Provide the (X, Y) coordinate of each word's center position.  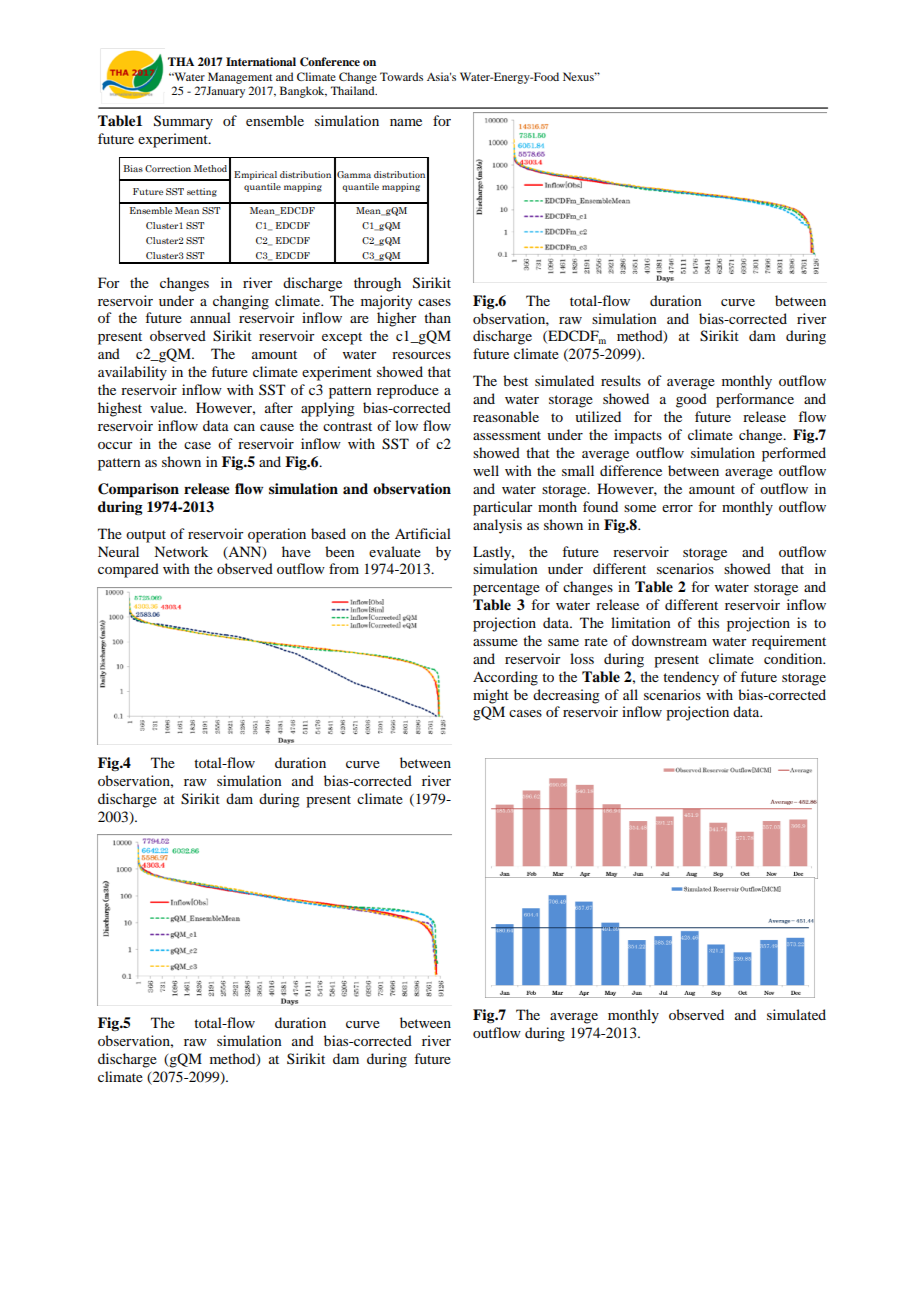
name (406, 122)
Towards (401, 76)
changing (241, 302)
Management (240, 78)
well (486, 470)
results (621, 380)
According (505, 678)
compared (128, 570)
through (377, 284)
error (677, 508)
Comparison (138, 490)
